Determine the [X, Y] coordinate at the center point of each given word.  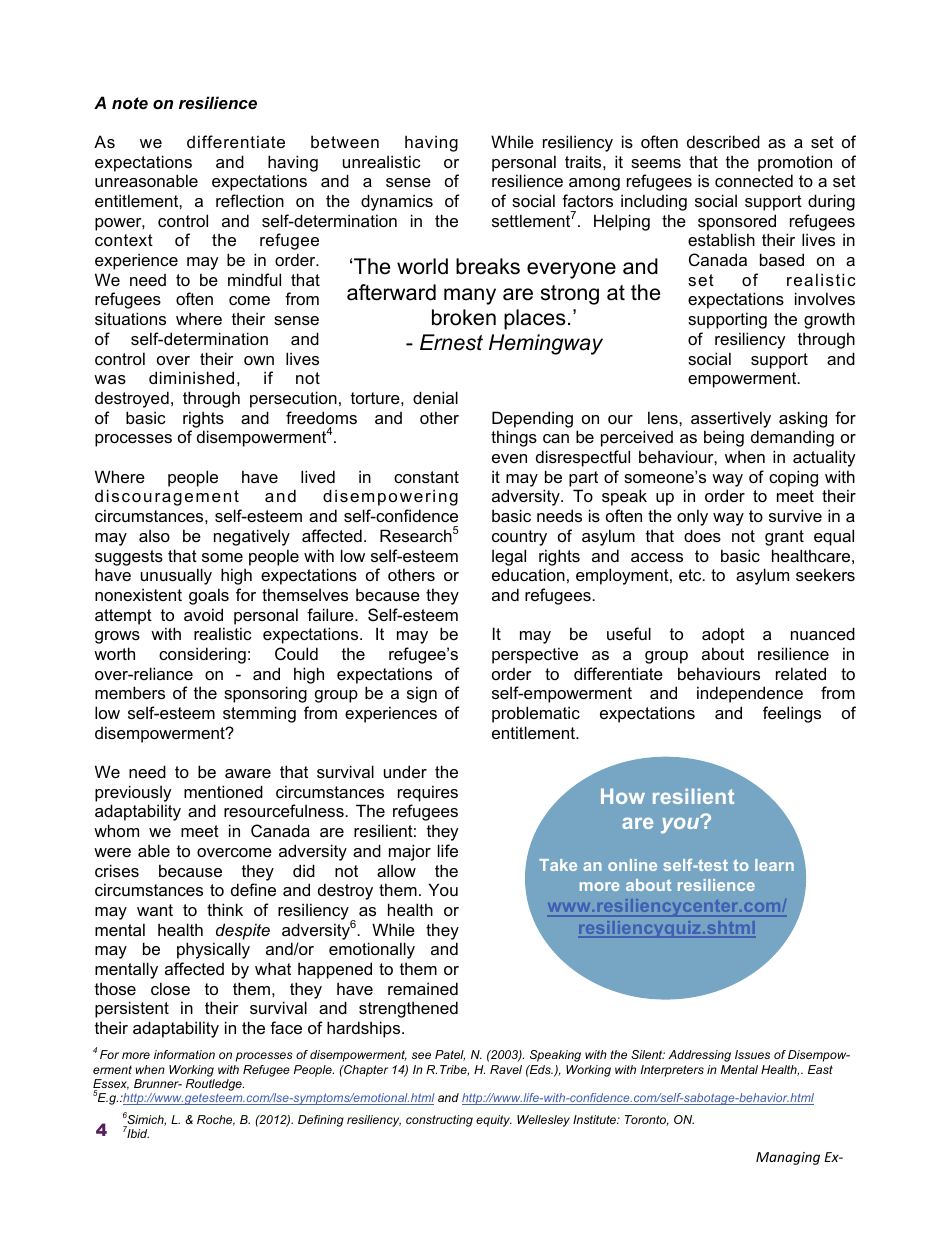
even [509, 458]
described [723, 141]
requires [428, 793]
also [154, 535]
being [724, 438]
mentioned [223, 791]
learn [774, 865]
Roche [216, 1120]
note [130, 103]
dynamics [397, 202]
